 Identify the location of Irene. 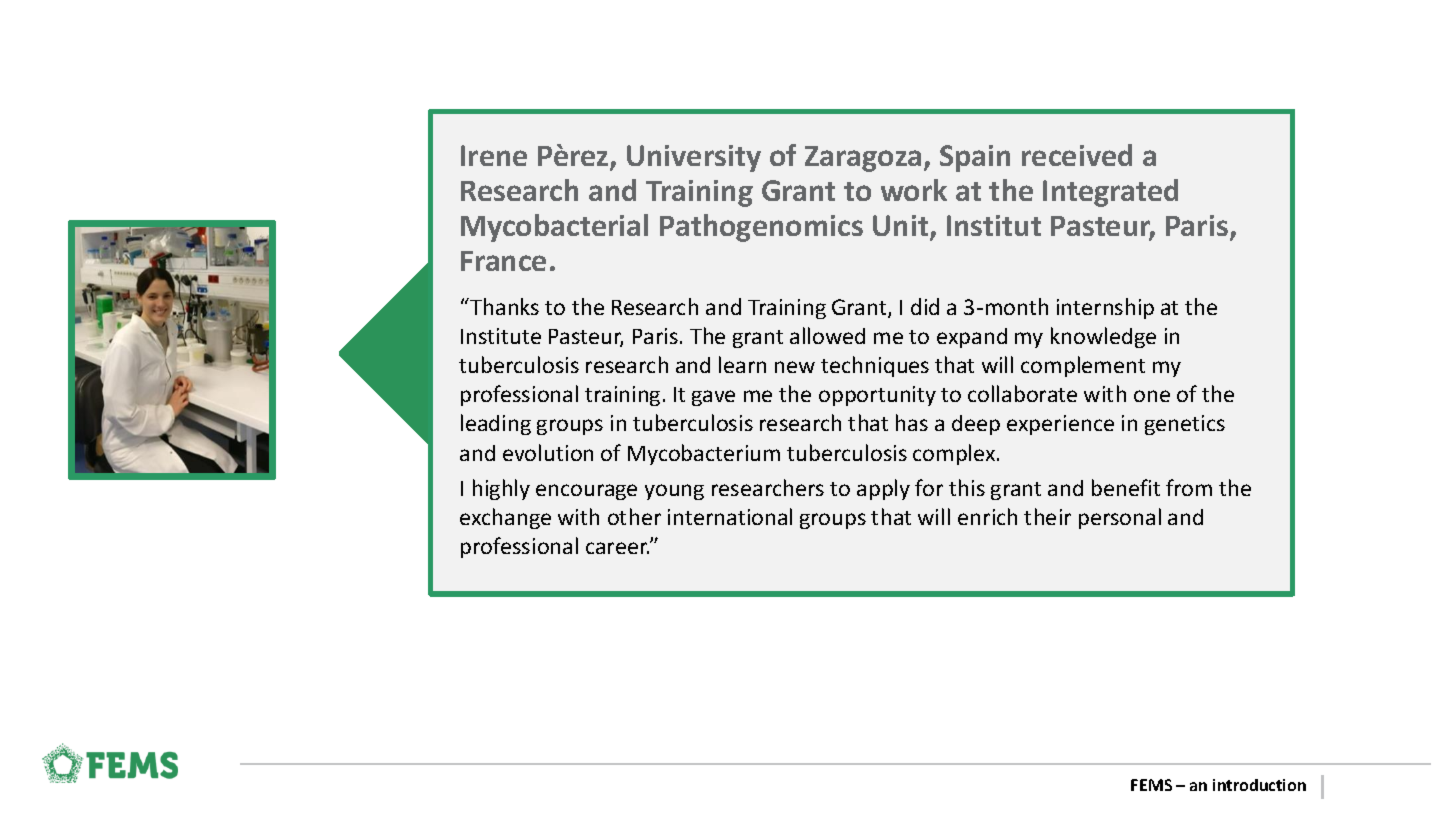
(494, 155).
